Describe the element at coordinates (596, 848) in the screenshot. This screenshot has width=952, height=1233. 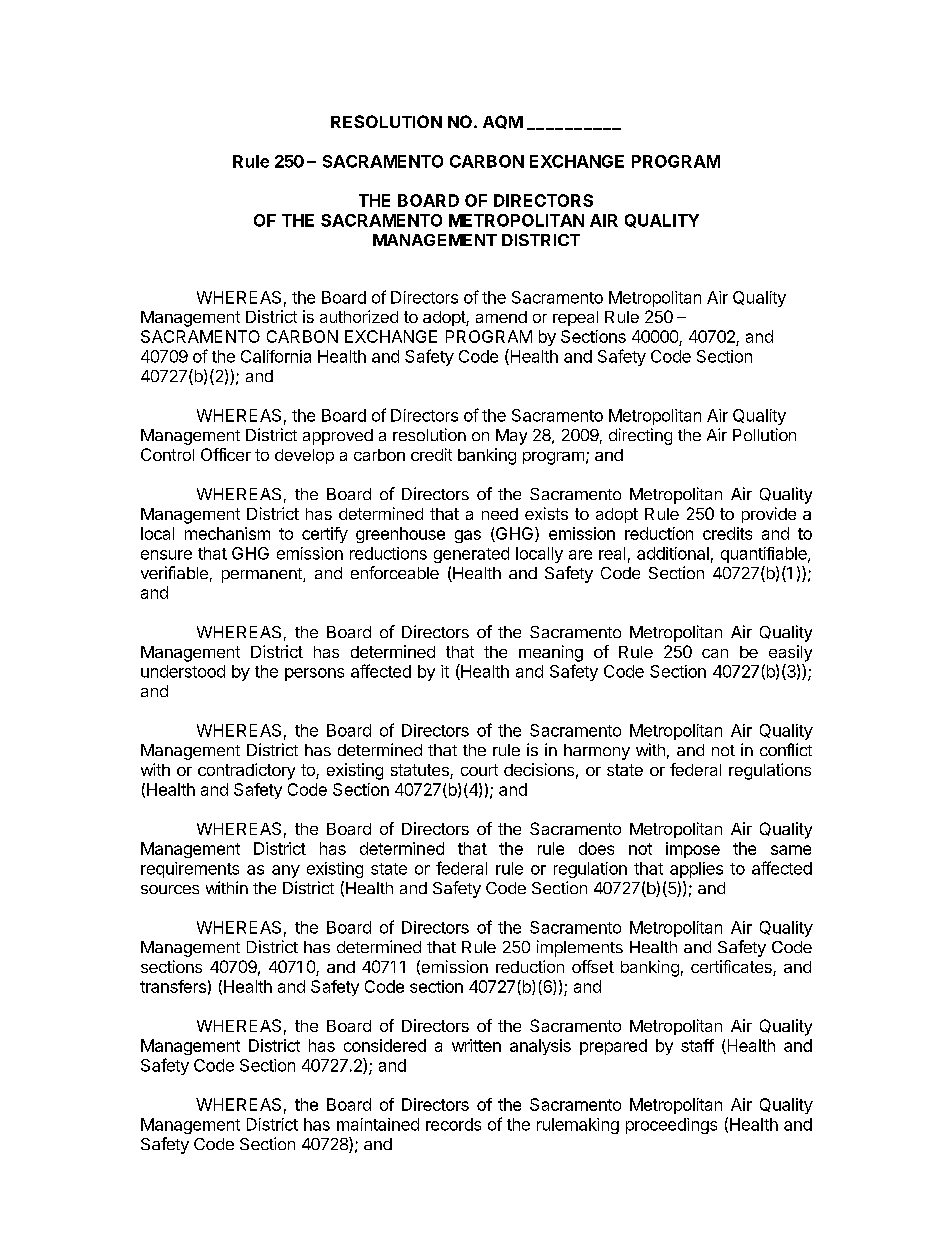
I see `does` at that location.
